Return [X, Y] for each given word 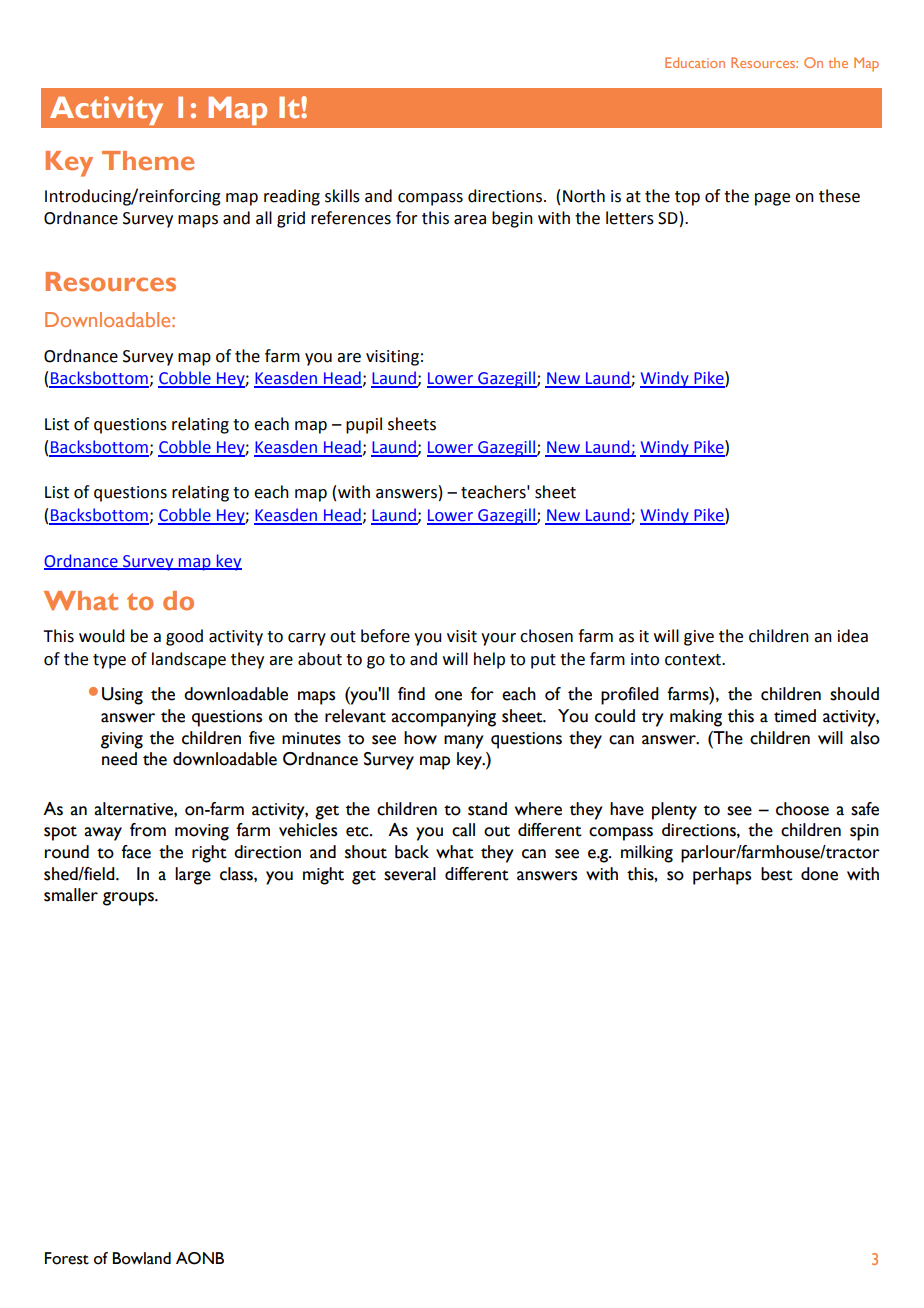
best [777, 874]
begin [512, 219]
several [410, 874]
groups [129, 899]
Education [695, 62]
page [772, 199]
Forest [67, 1258]
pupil [364, 425]
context [694, 660]
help [489, 660]
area [470, 220]
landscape [189, 660]
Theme [148, 161]
